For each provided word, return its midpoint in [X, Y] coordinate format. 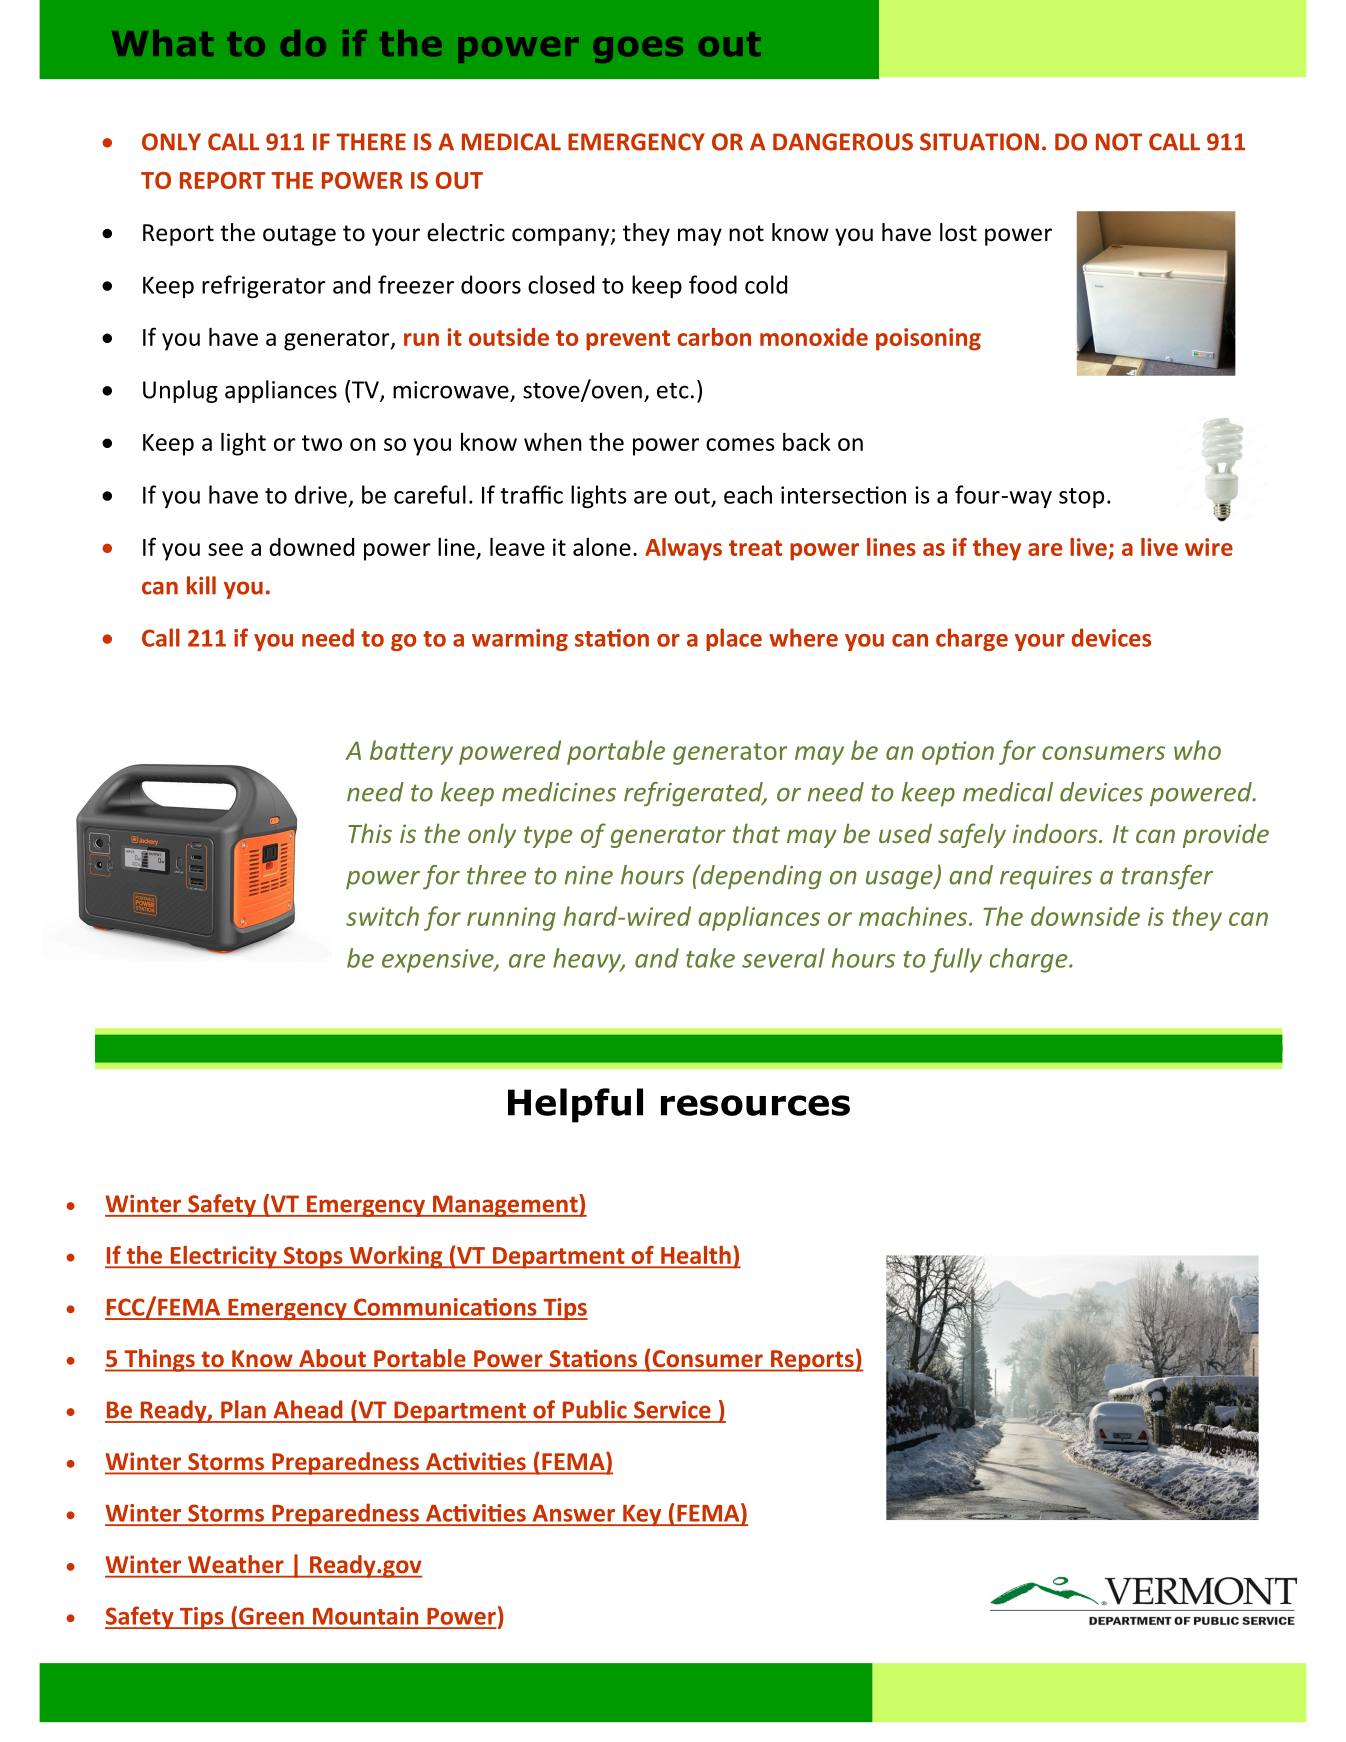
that [756, 833]
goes [638, 50]
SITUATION [979, 142]
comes [740, 444]
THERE [371, 142]
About [332, 1358]
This [370, 833]
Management [505, 1205]
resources [755, 1105]
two [322, 443]
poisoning [928, 339]
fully [956, 960]
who [1197, 750]
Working [396, 1257]
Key [642, 1515]
